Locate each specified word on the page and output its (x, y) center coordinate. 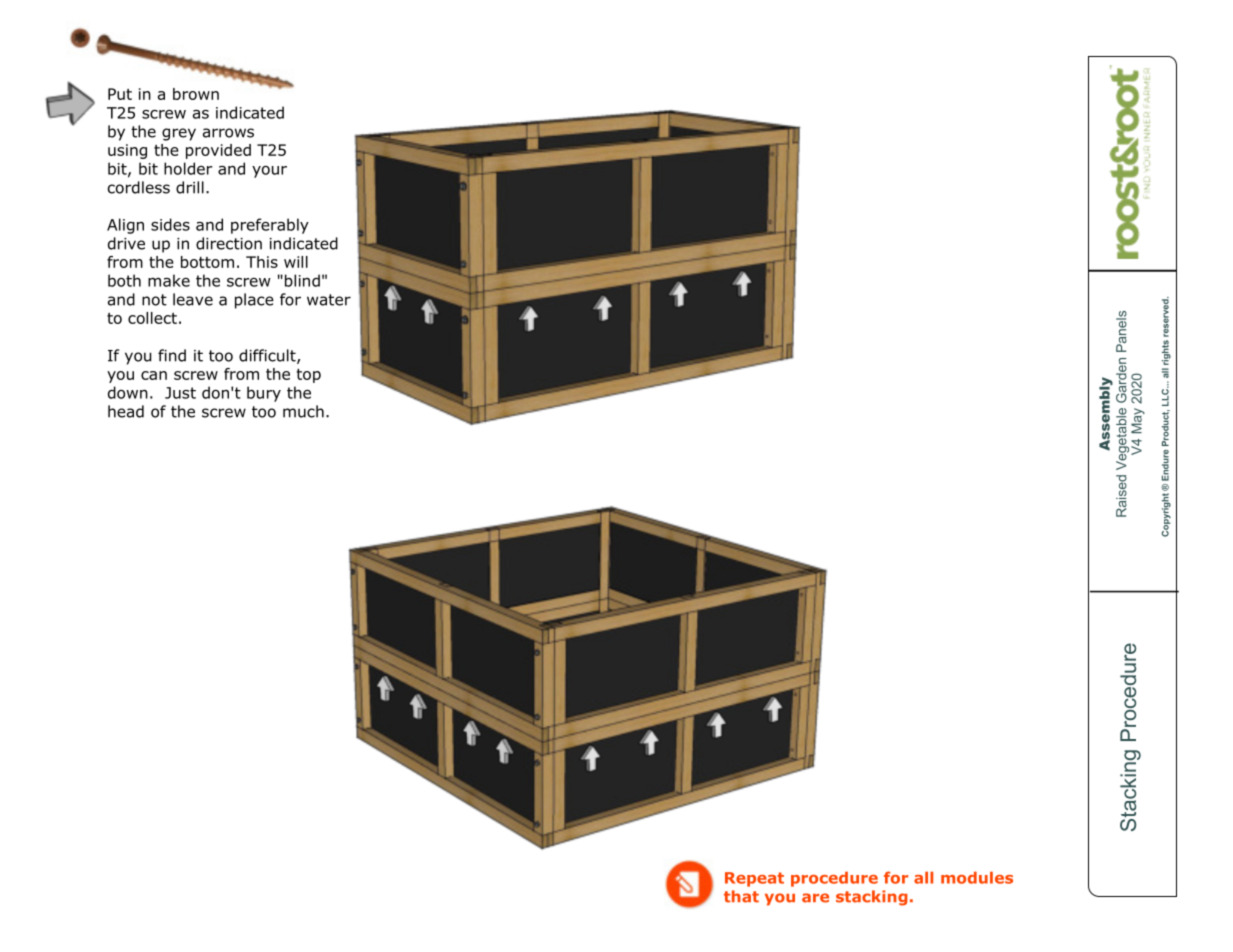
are (815, 898)
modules (977, 877)
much (303, 411)
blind (301, 280)
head (126, 411)
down (128, 392)
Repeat (754, 879)
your (269, 172)
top (308, 376)
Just (180, 393)
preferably (270, 226)
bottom (207, 262)
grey (179, 134)
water (329, 300)
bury (264, 394)
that (741, 896)
